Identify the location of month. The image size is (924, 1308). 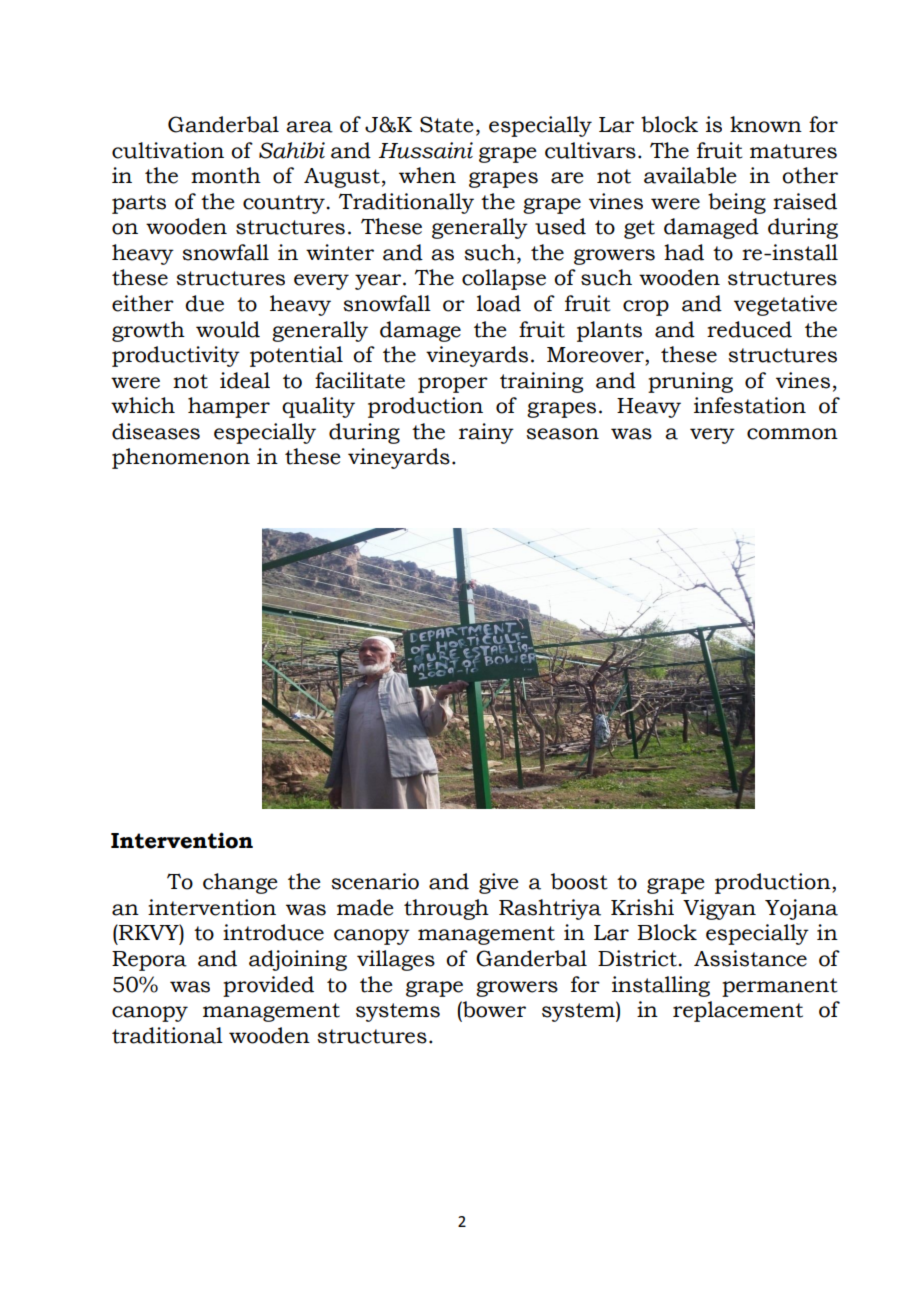
(226, 175).
